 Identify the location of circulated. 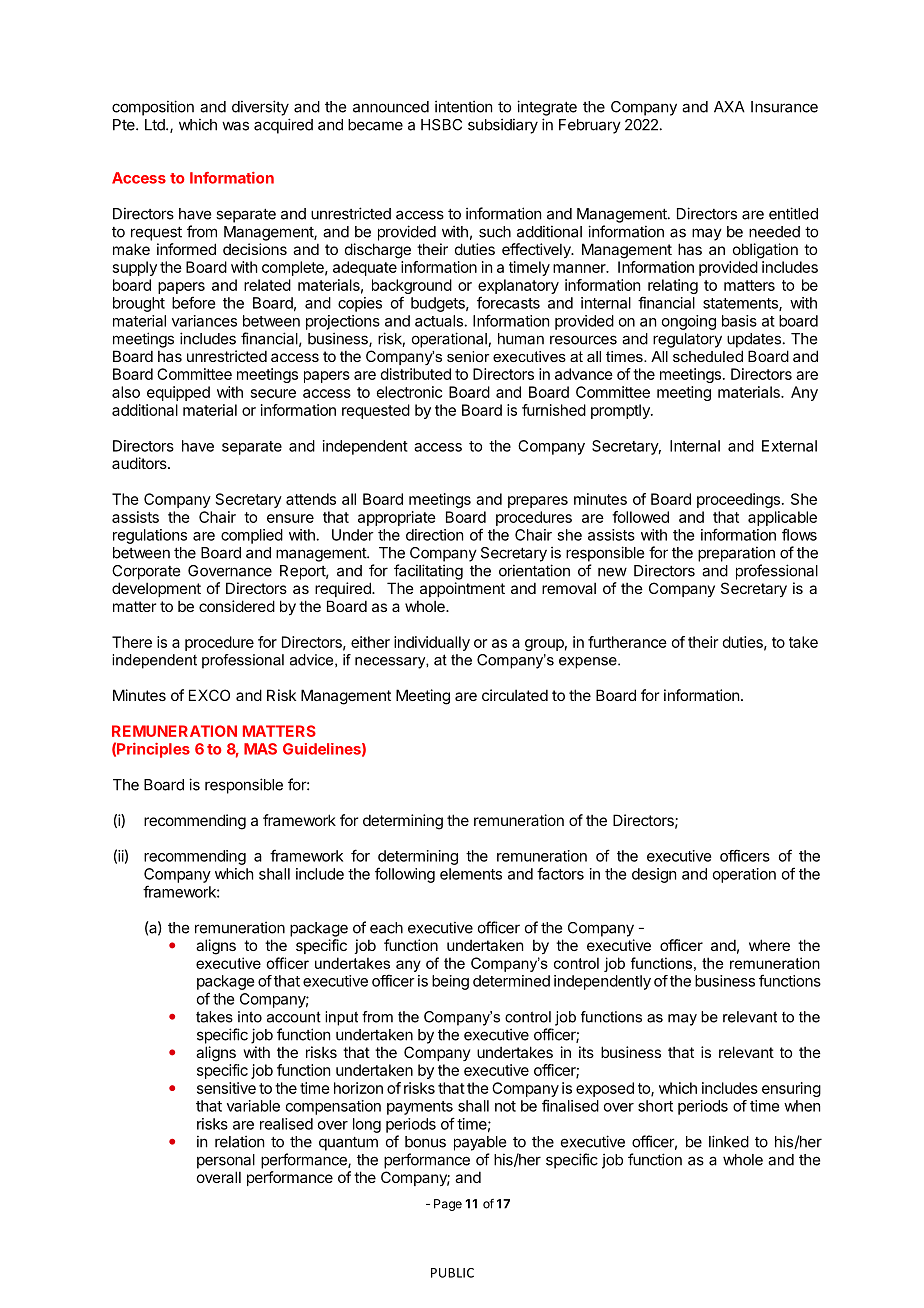
(515, 695).
